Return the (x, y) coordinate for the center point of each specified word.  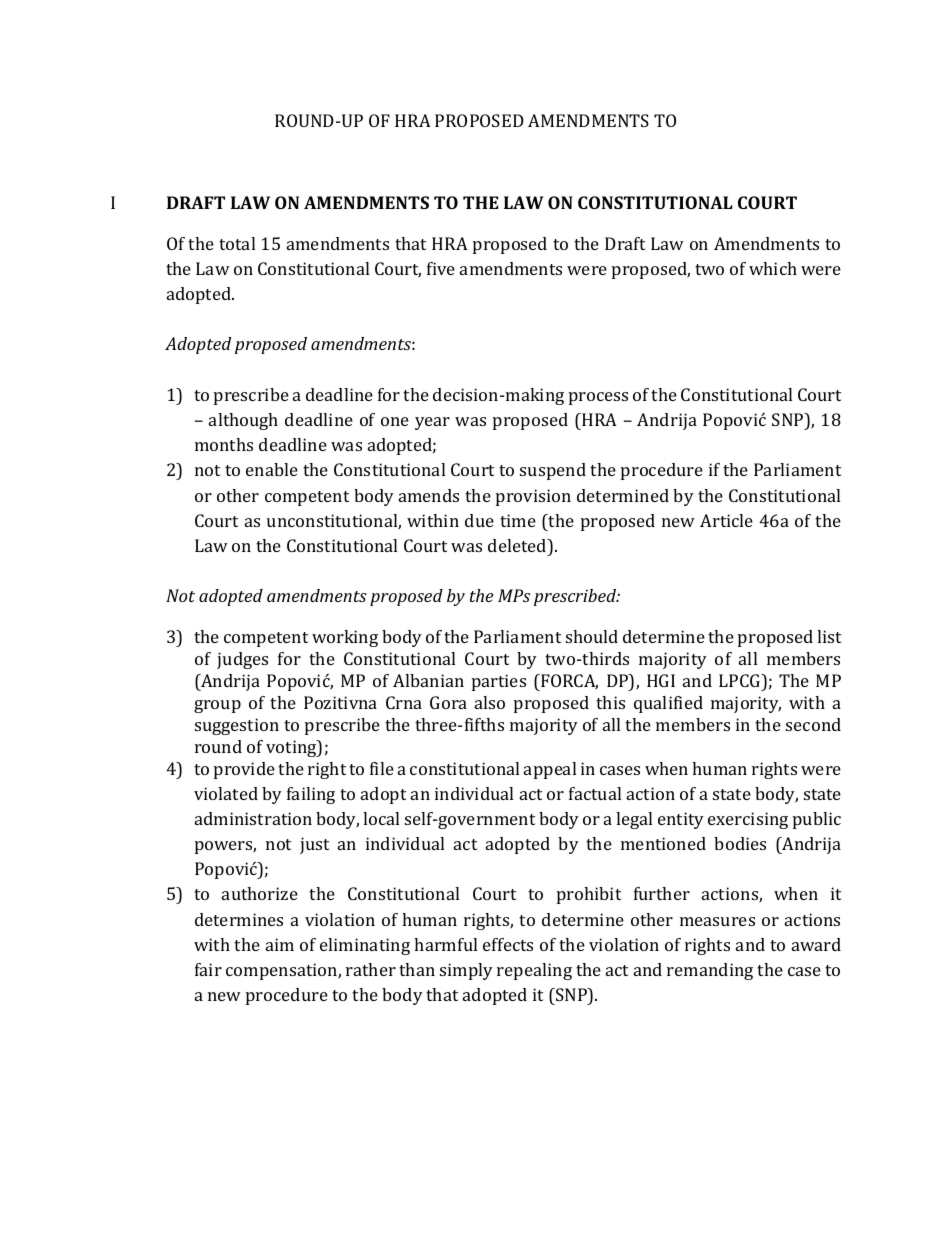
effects (508, 944)
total (237, 243)
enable (272, 469)
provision (533, 497)
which (773, 268)
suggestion (237, 726)
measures (717, 921)
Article (726, 520)
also (490, 702)
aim (280, 944)
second (813, 724)
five (441, 268)
